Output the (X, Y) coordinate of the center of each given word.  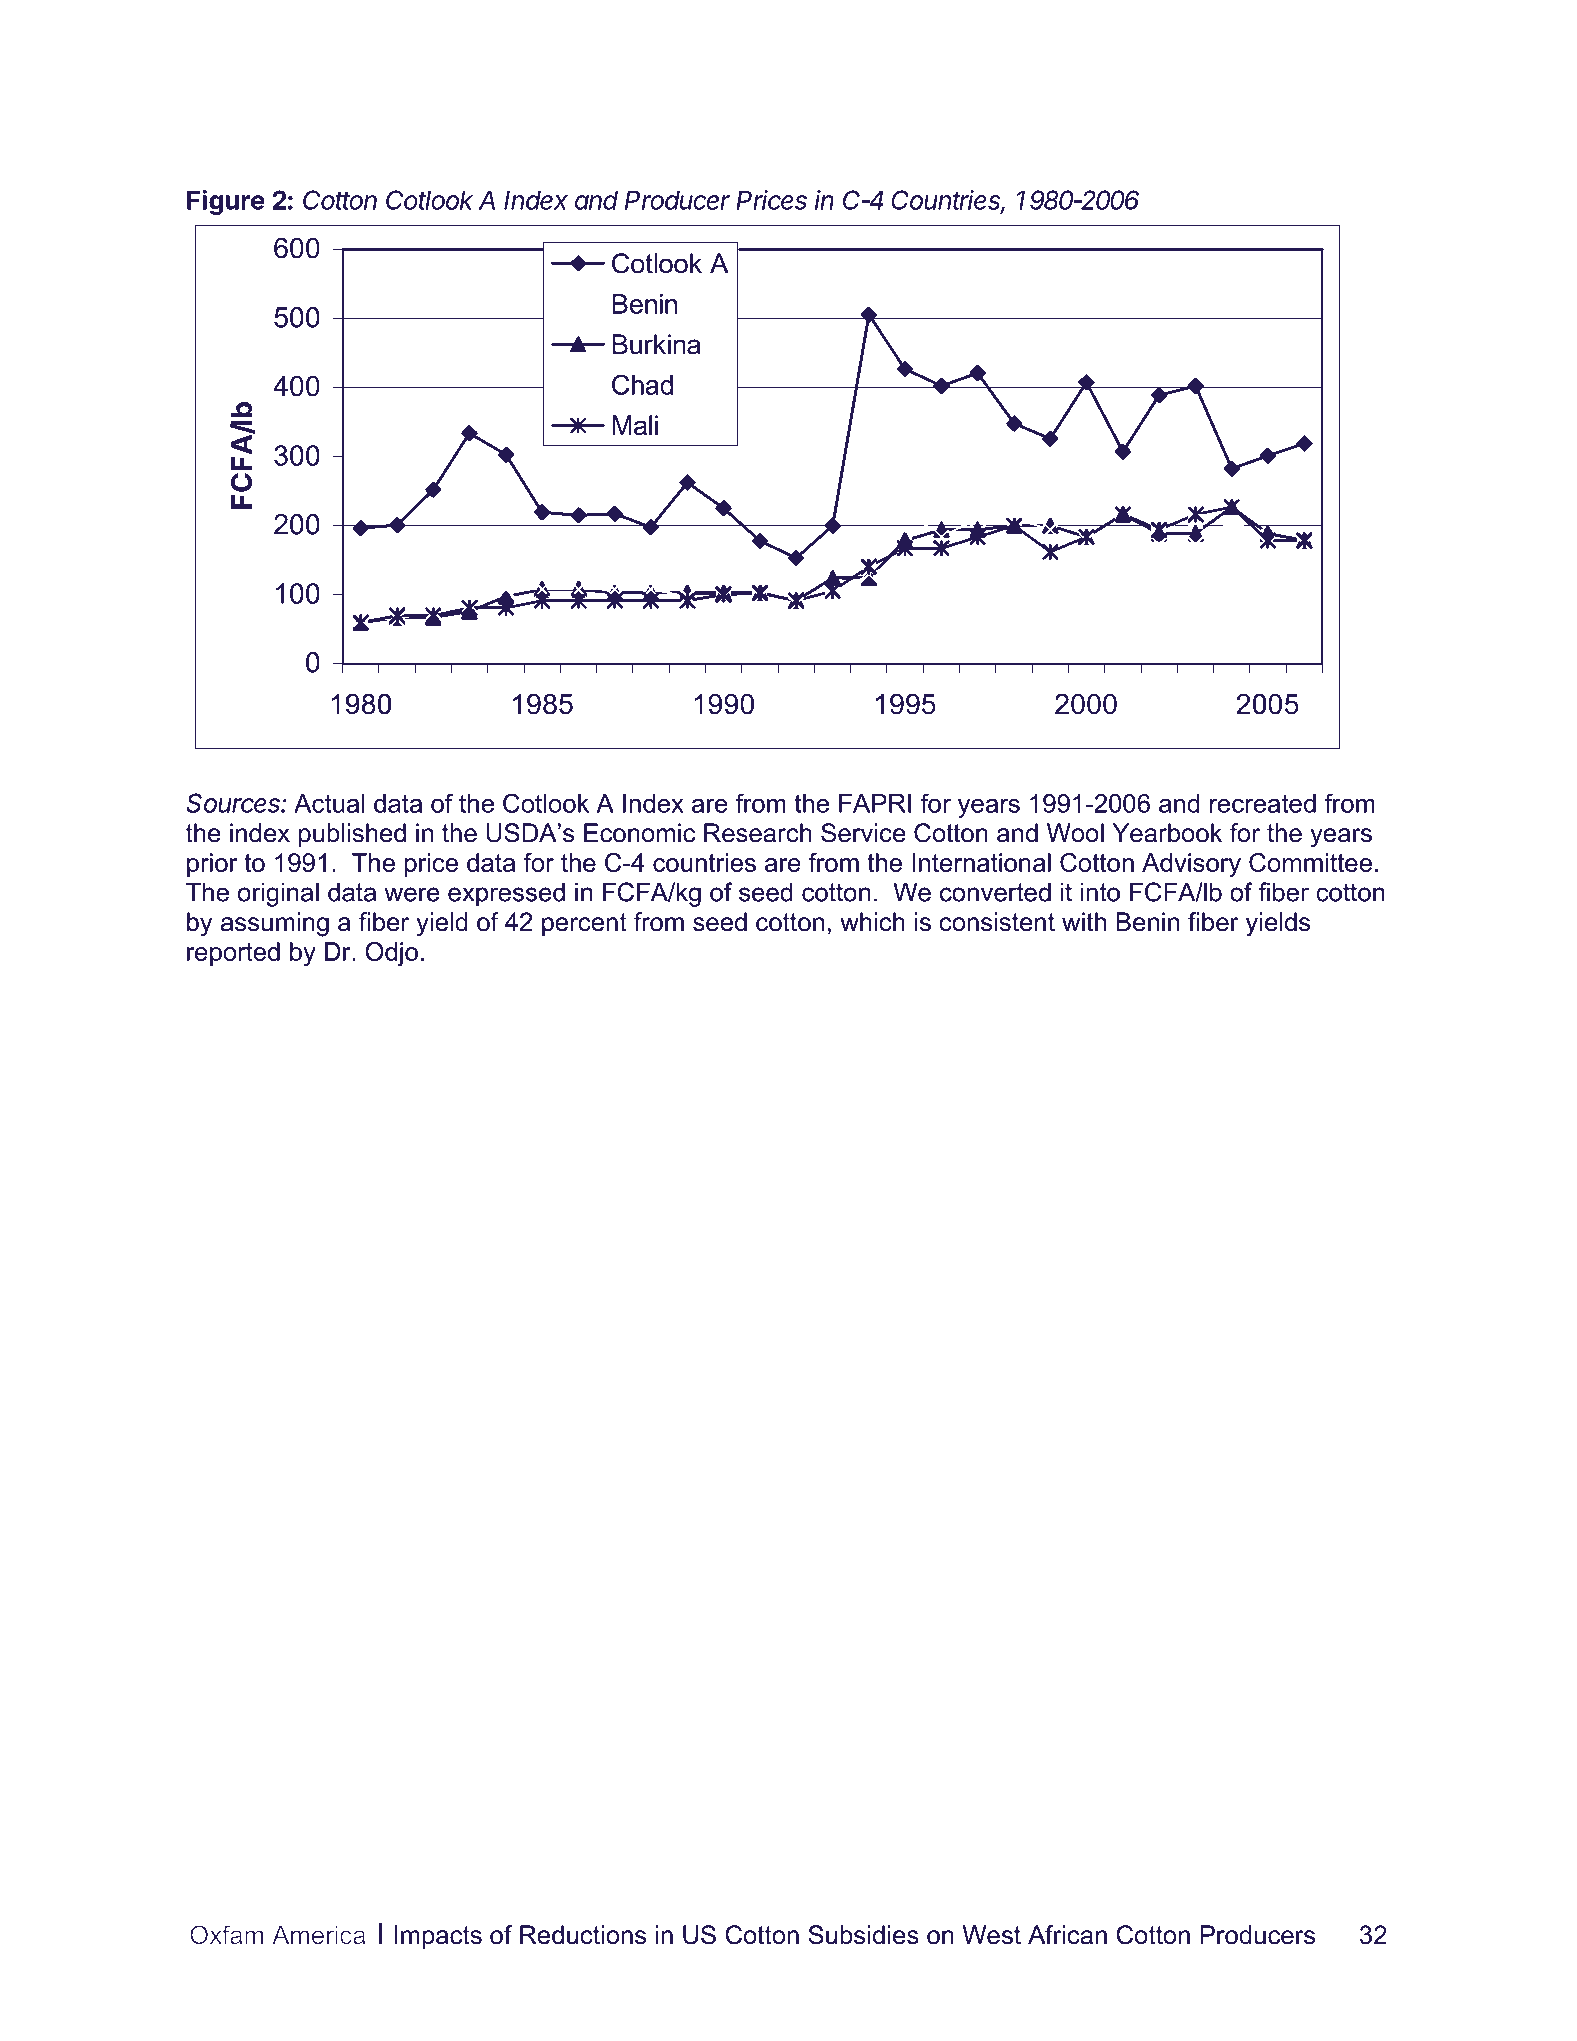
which (872, 922)
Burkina (656, 344)
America (318, 1934)
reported (233, 954)
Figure (226, 202)
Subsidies (863, 1935)
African (1067, 1935)
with (1084, 921)
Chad (642, 384)
